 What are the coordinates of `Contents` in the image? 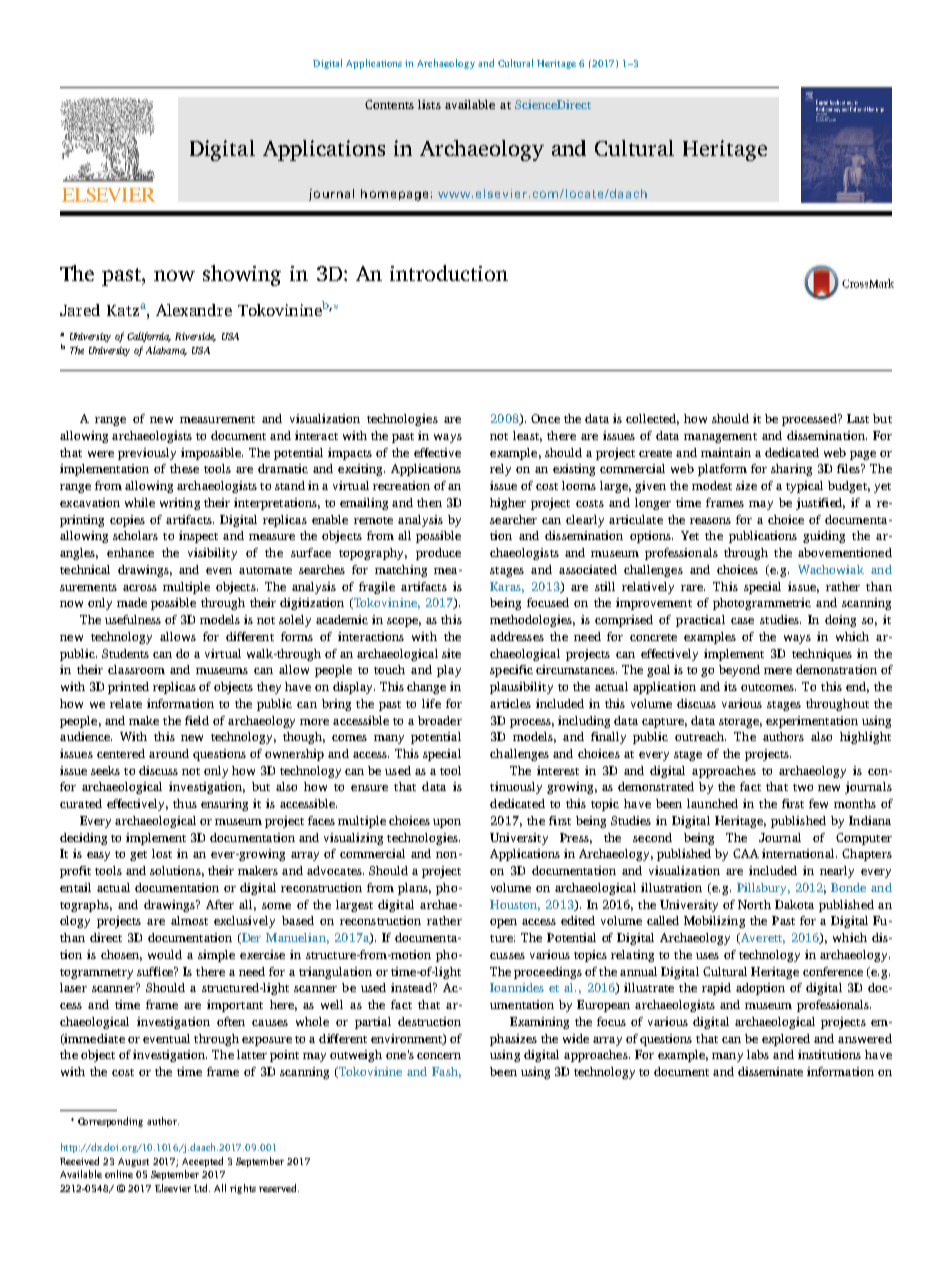 It's located at (389, 104).
